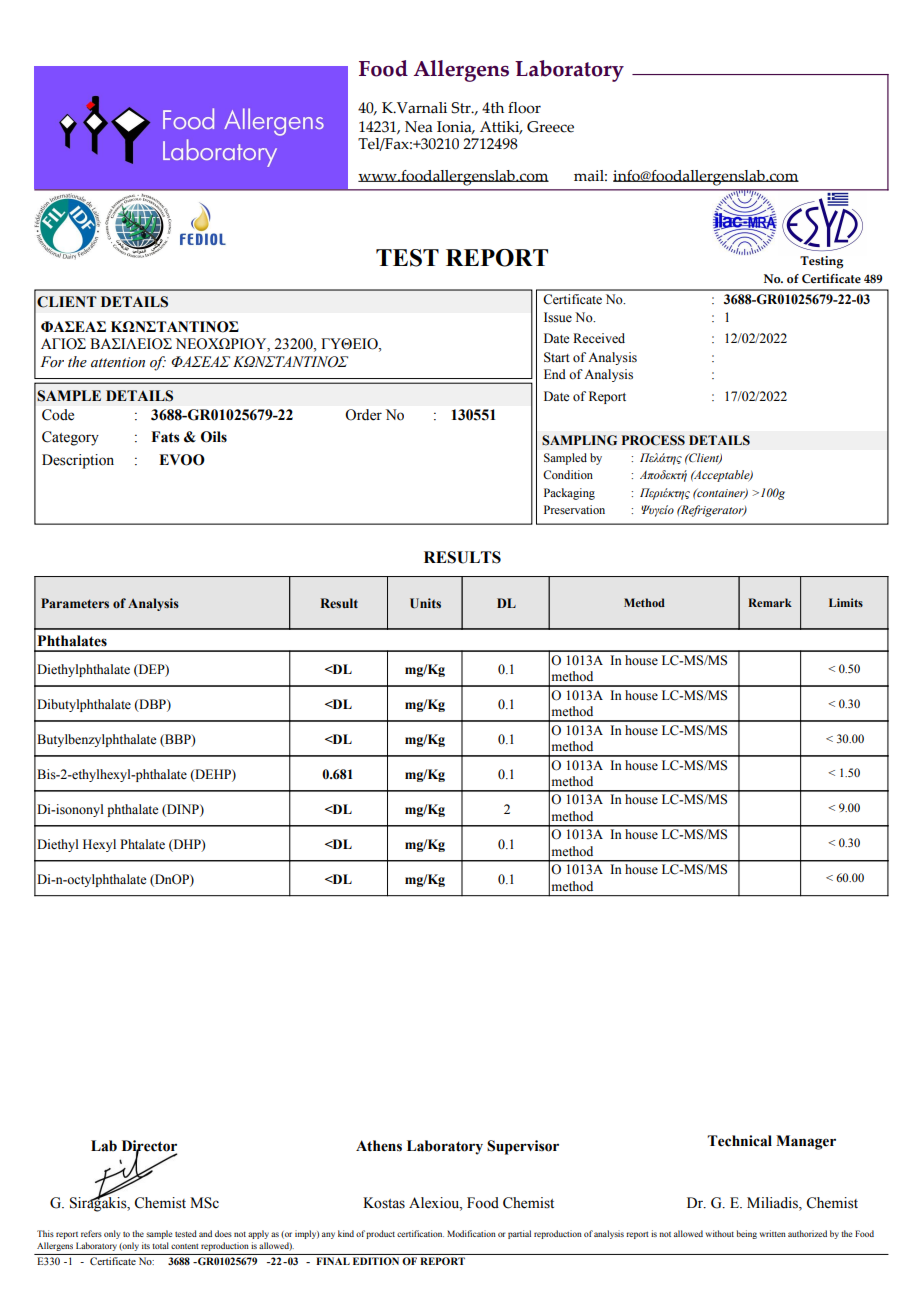  I want to click on Nea, so click(419, 127).
